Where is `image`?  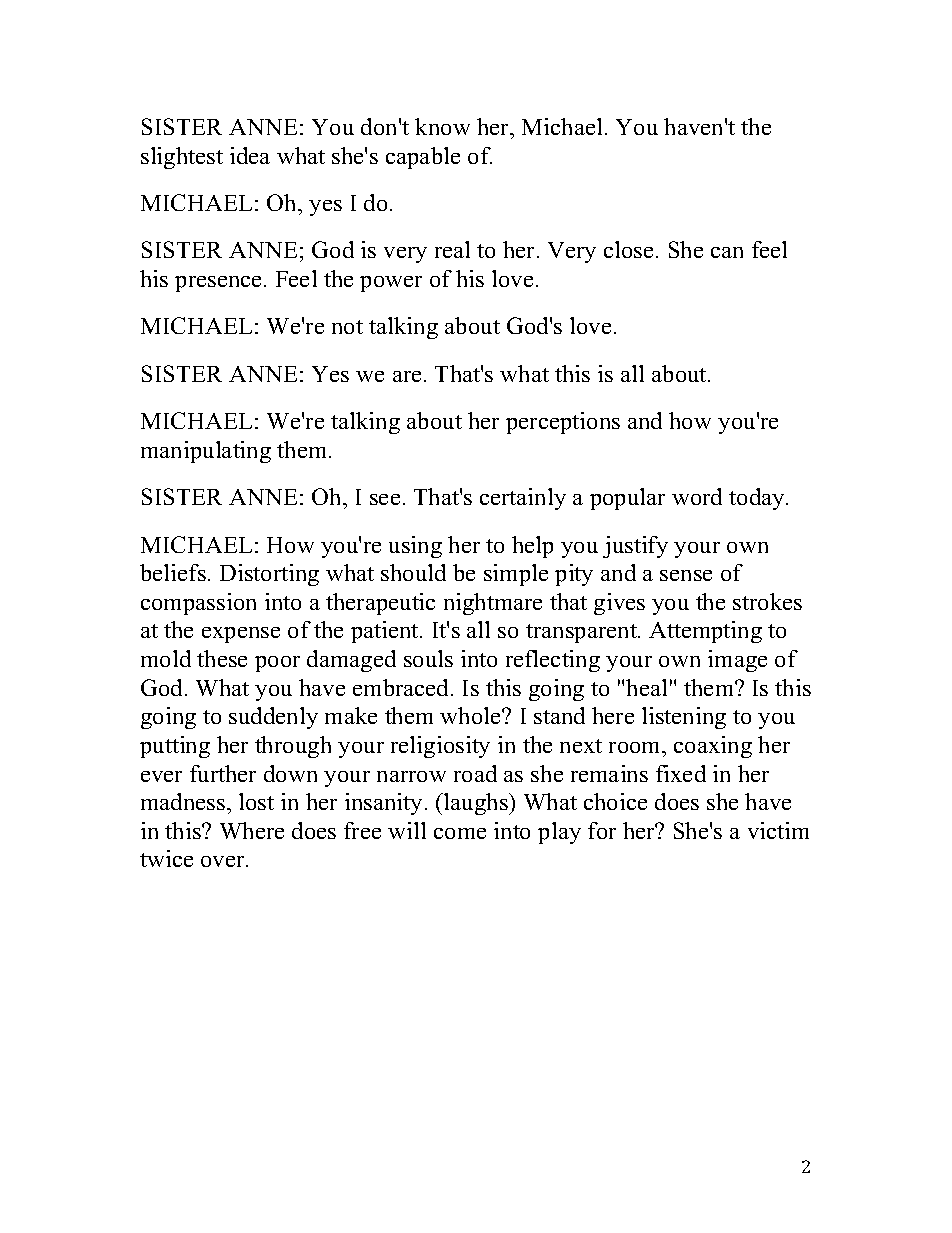 image is located at coordinates (737, 661).
